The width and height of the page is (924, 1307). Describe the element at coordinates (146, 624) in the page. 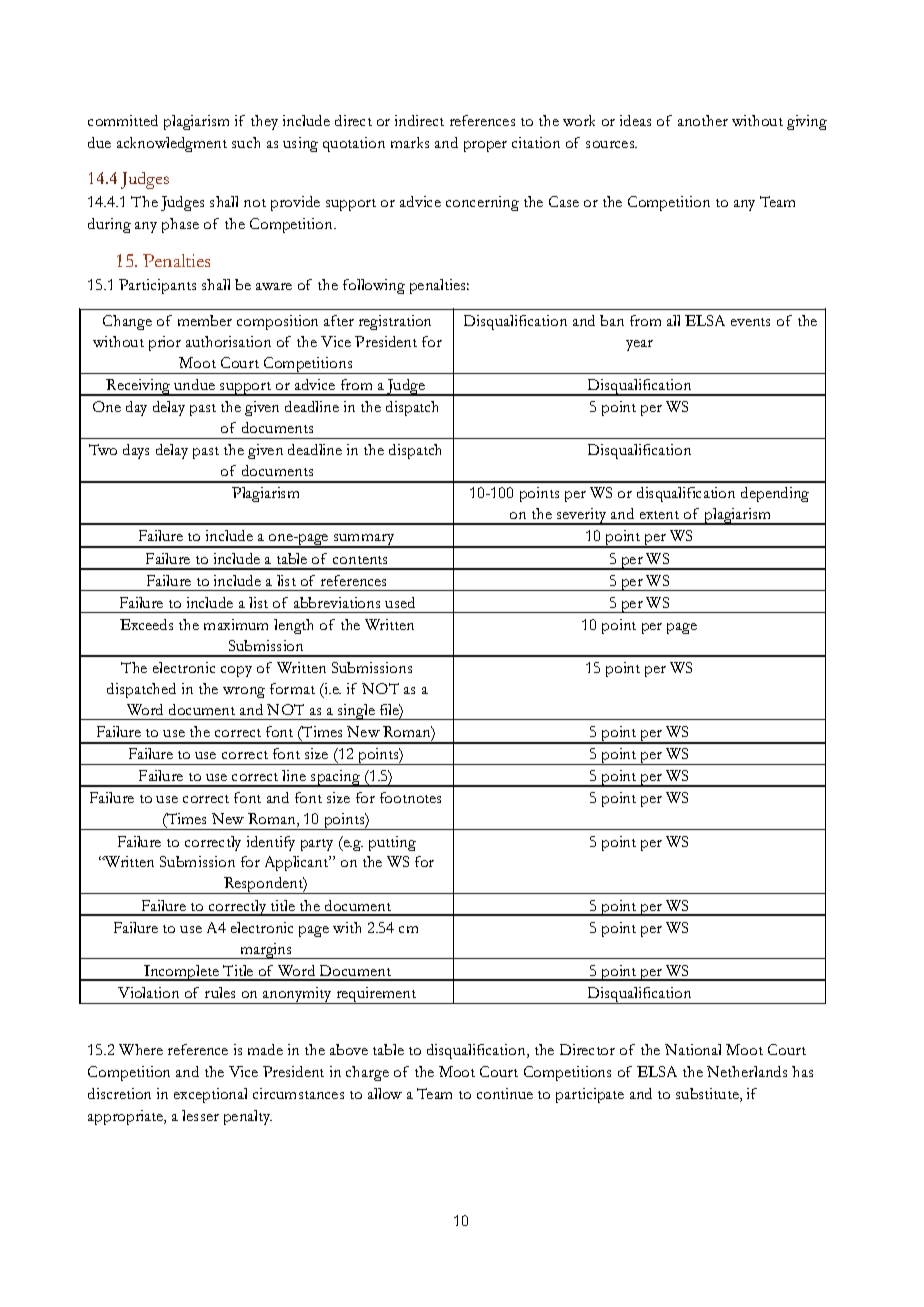

I see `Exceeds` at that location.
